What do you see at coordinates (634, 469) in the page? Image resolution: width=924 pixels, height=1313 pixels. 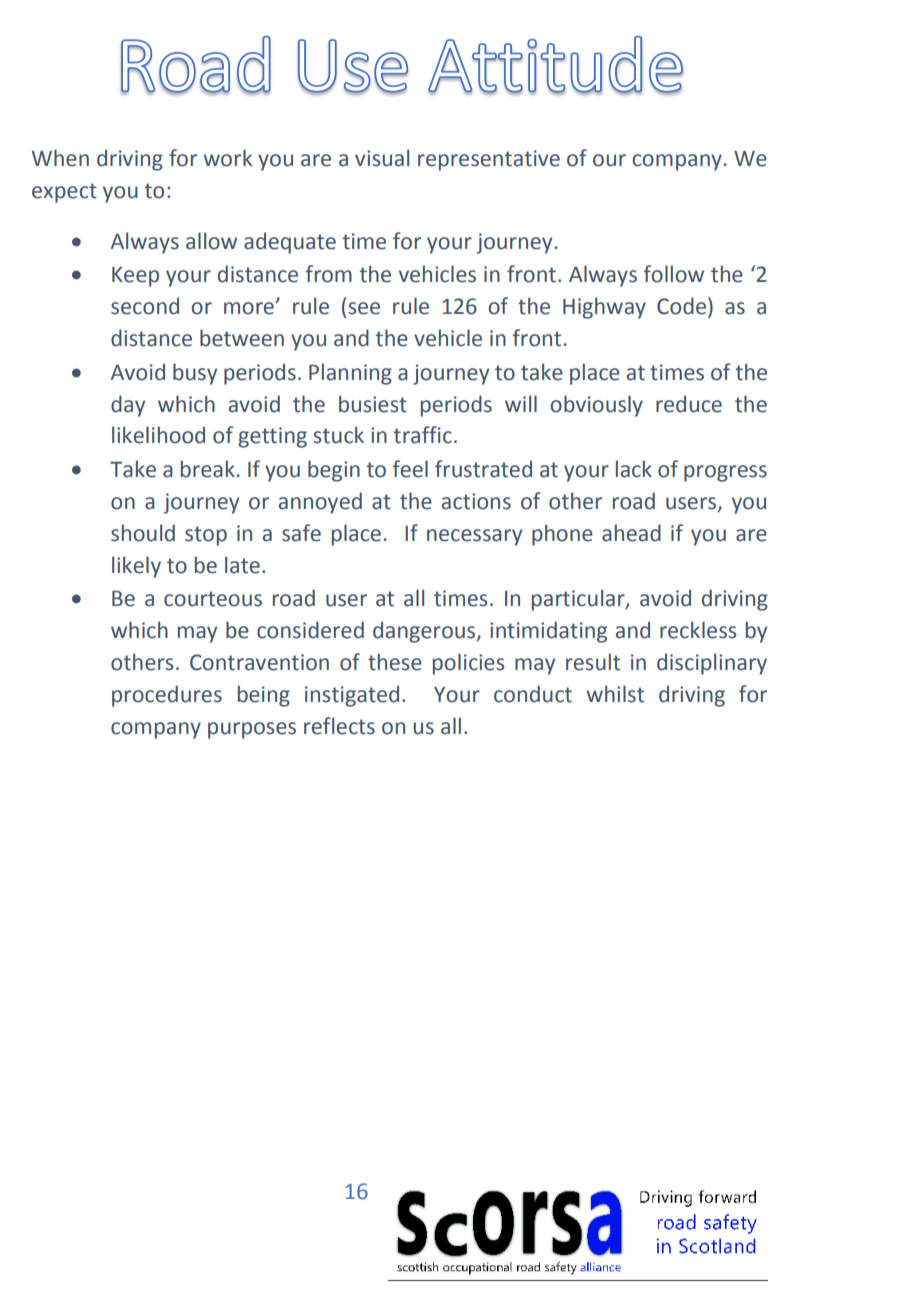 I see `lack` at bounding box center [634, 469].
